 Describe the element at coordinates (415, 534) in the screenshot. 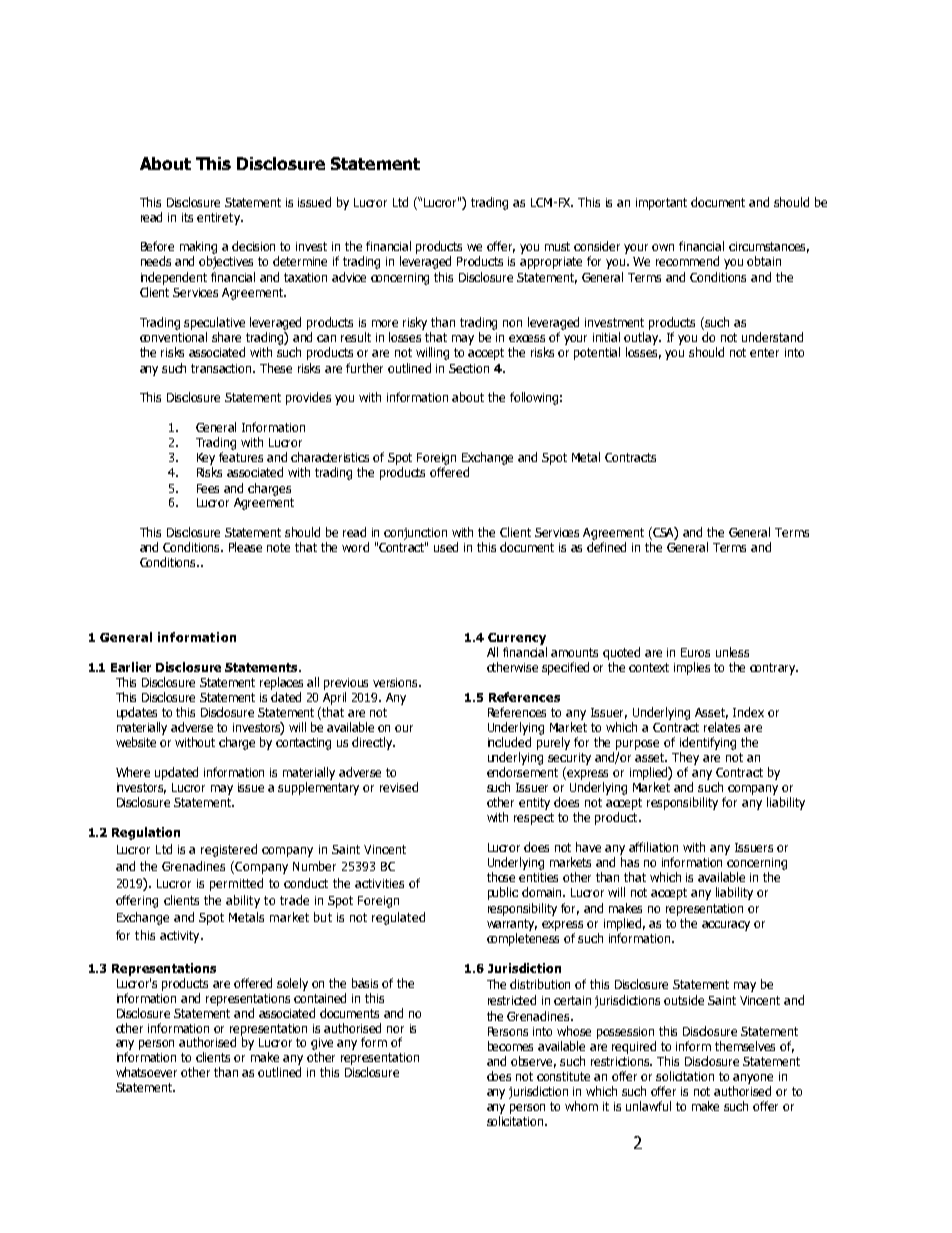

I see `conjunction` at that location.
